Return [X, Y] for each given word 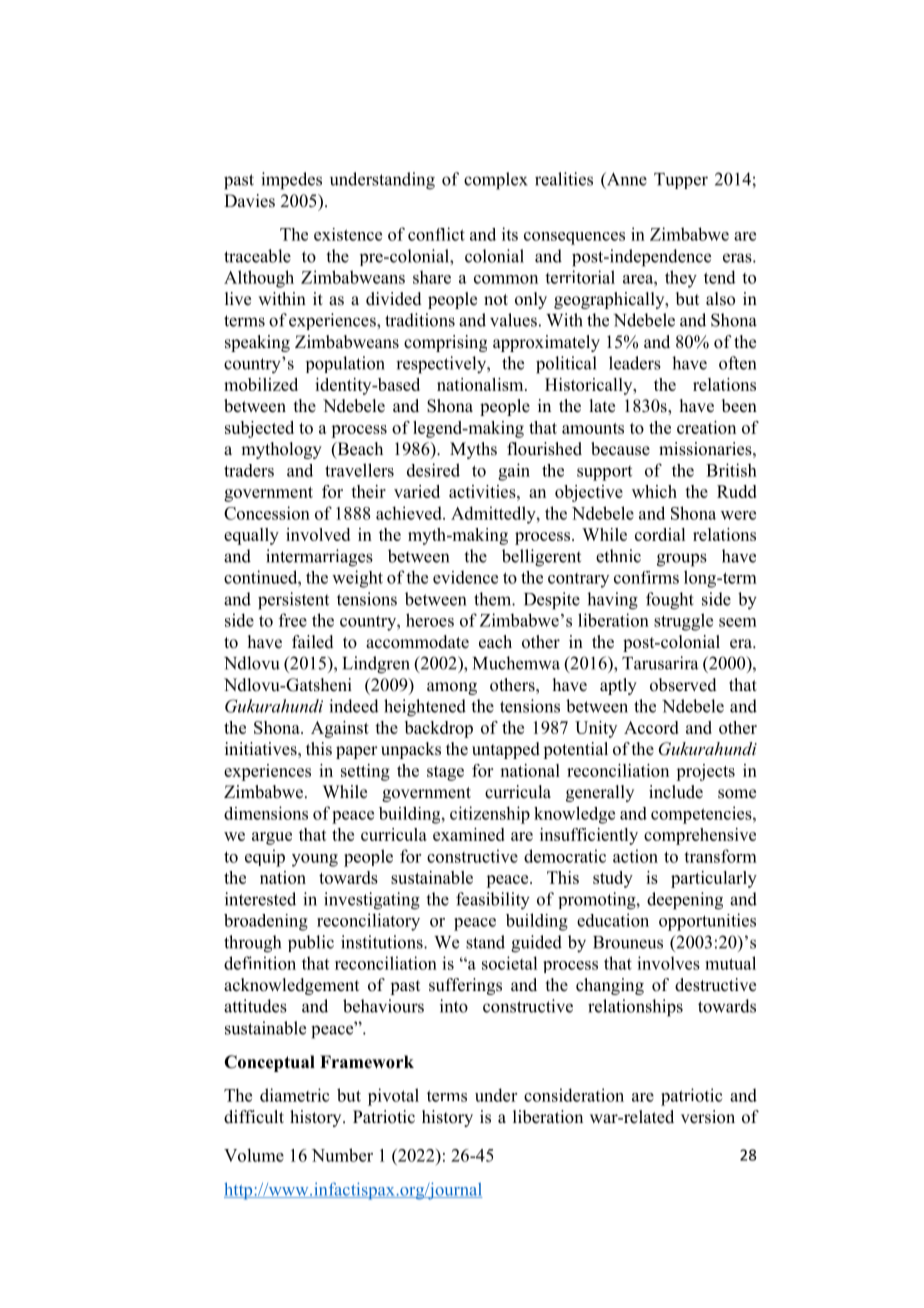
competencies [702, 815]
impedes [291, 181]
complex [496, 181]
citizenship [490, 815]
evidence [465, 577]
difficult [254, 1117]
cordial [660, 534]
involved [318, 534]
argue [272, 838]
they [681, 279]
